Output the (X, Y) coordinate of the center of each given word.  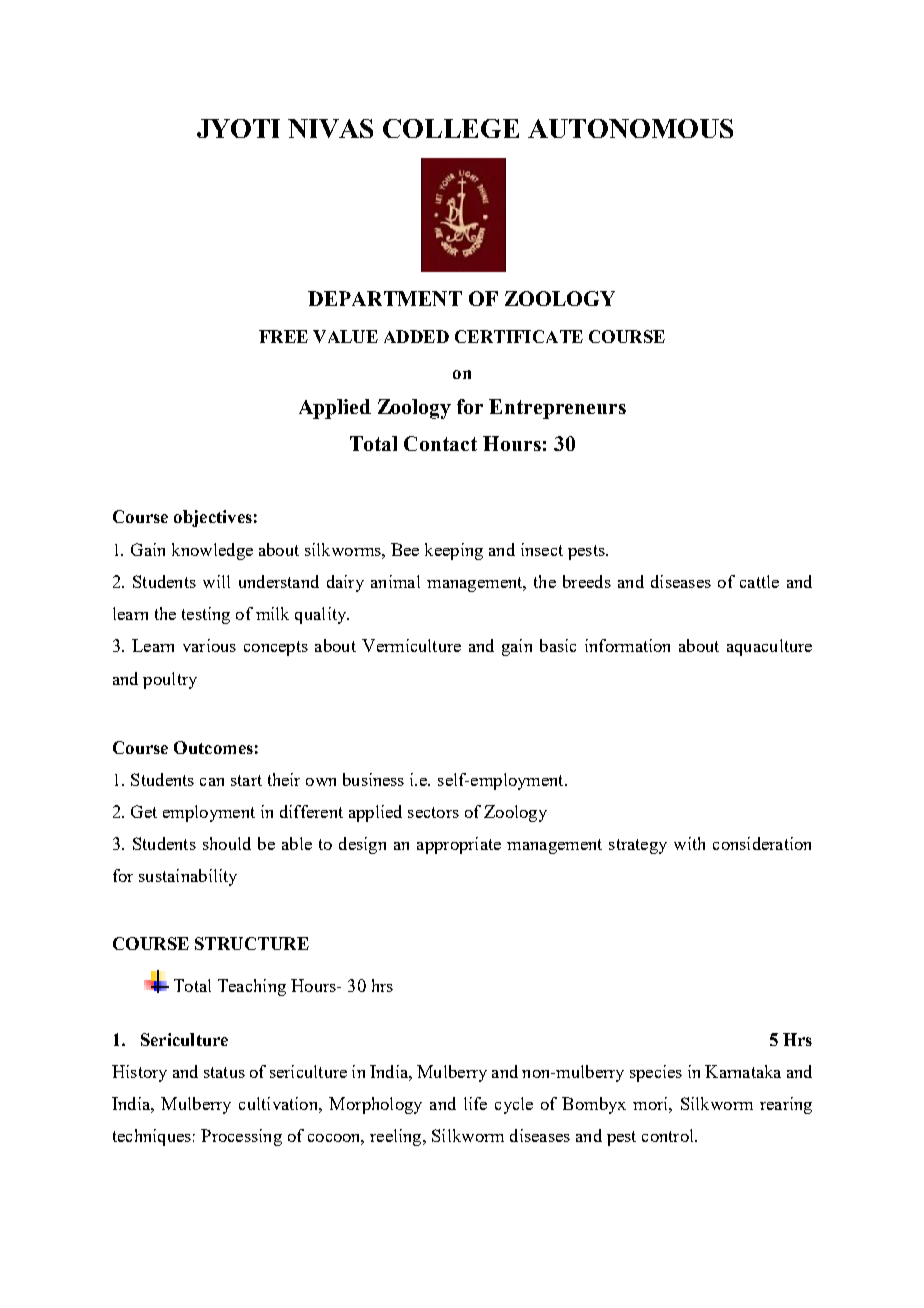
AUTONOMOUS (630, 128)
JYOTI (238, 128)
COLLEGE (451, 128)
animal (395, 581)
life (475, 1103)
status (224, 1072)
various (209, 645)
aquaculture (769, 647)
